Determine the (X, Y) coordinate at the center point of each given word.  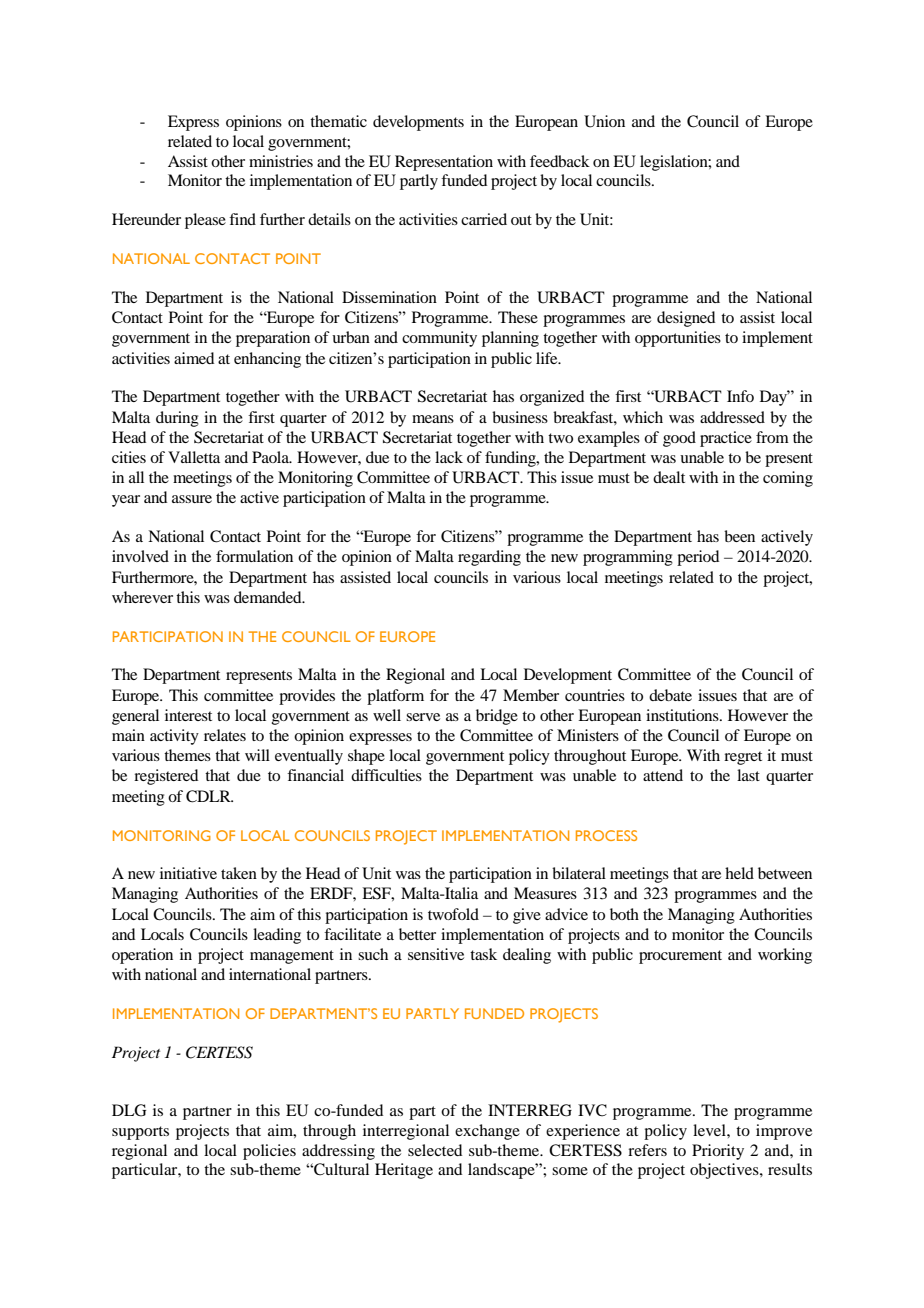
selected (435, 1150)
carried (484, 219)
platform (395, 697)
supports (140, 1133)
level (710, 1130)
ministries (281, 161)
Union (604, 121)
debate (670, 695)
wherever (142, 597)
